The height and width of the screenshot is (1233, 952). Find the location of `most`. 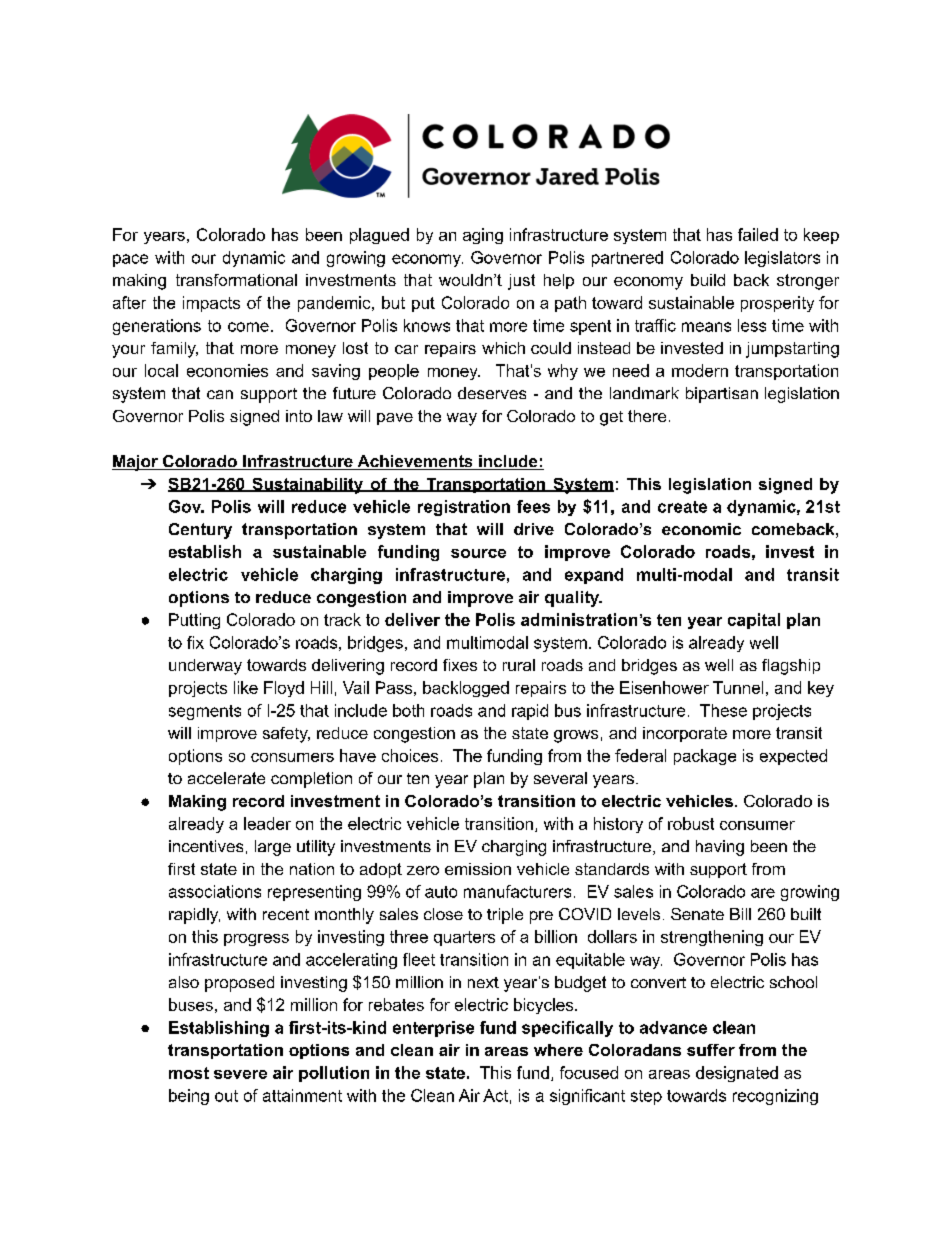

most is located at coordinates (189, 1073).
